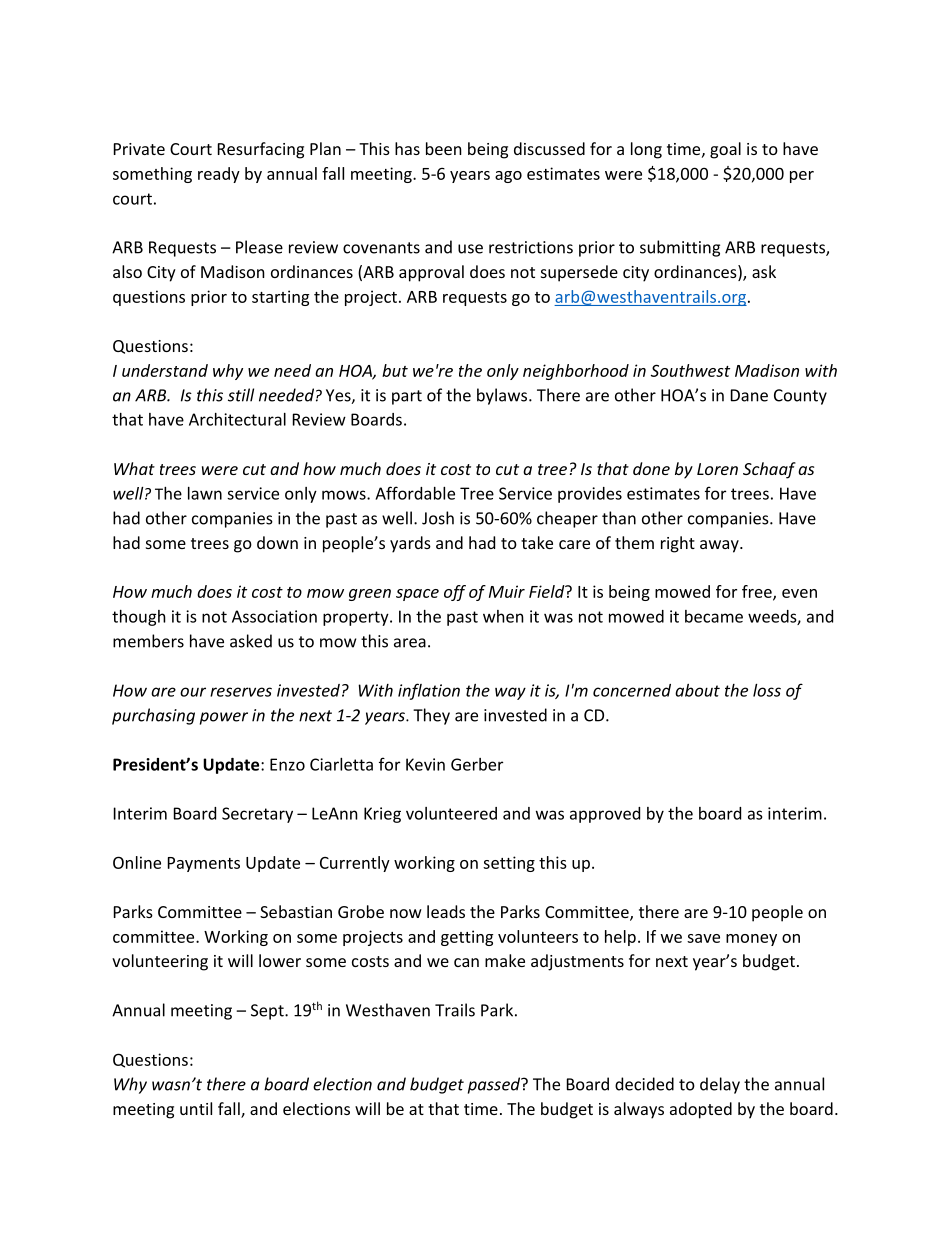 Image resolution: width=952 pixels, height=1233 pixels. I want to click on approved, so click(605, 815).
